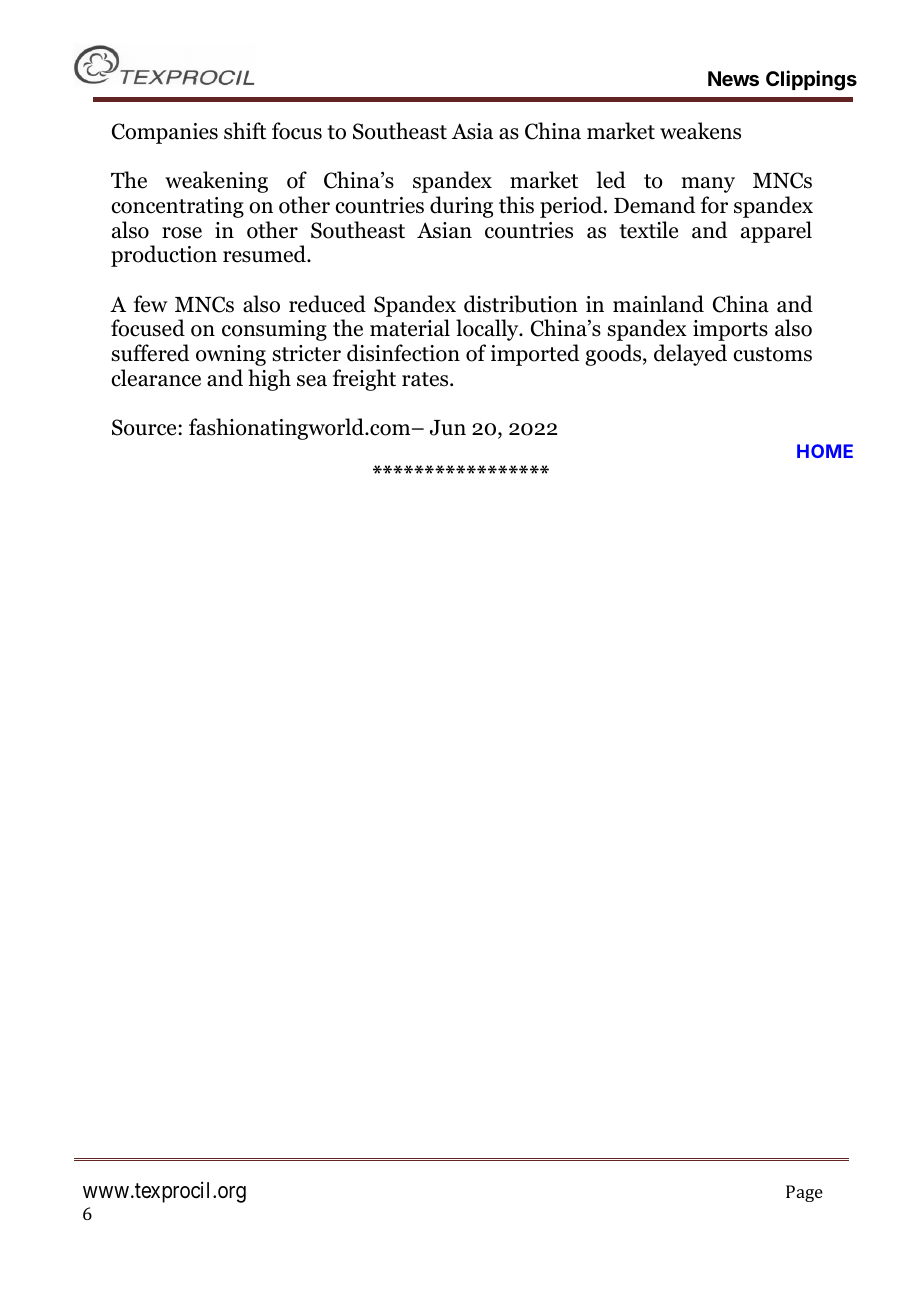  I want to click on this, so click(516, 205).
